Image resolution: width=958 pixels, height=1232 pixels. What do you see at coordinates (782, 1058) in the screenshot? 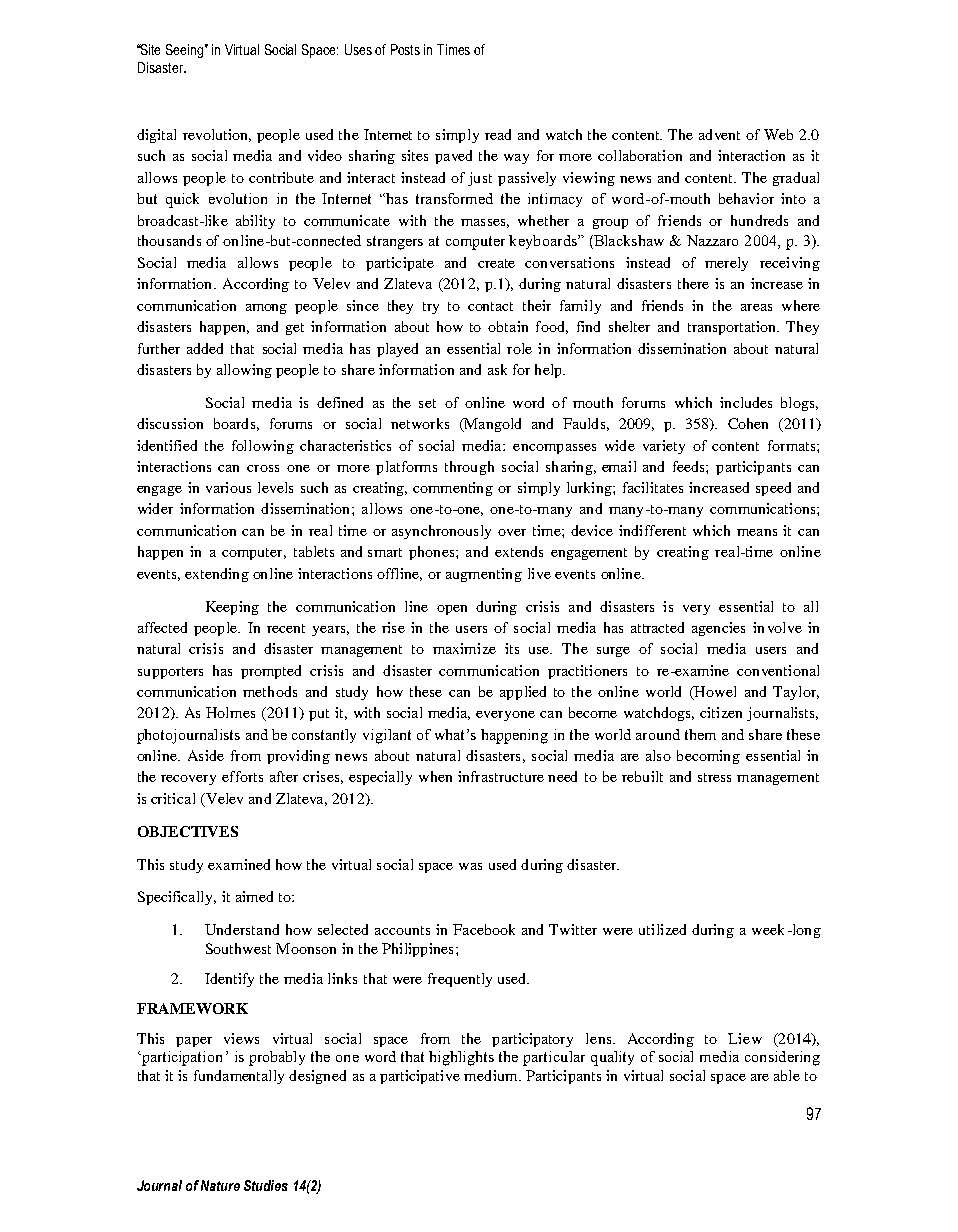
I see `considering` at bounding box center [782, 1058].
